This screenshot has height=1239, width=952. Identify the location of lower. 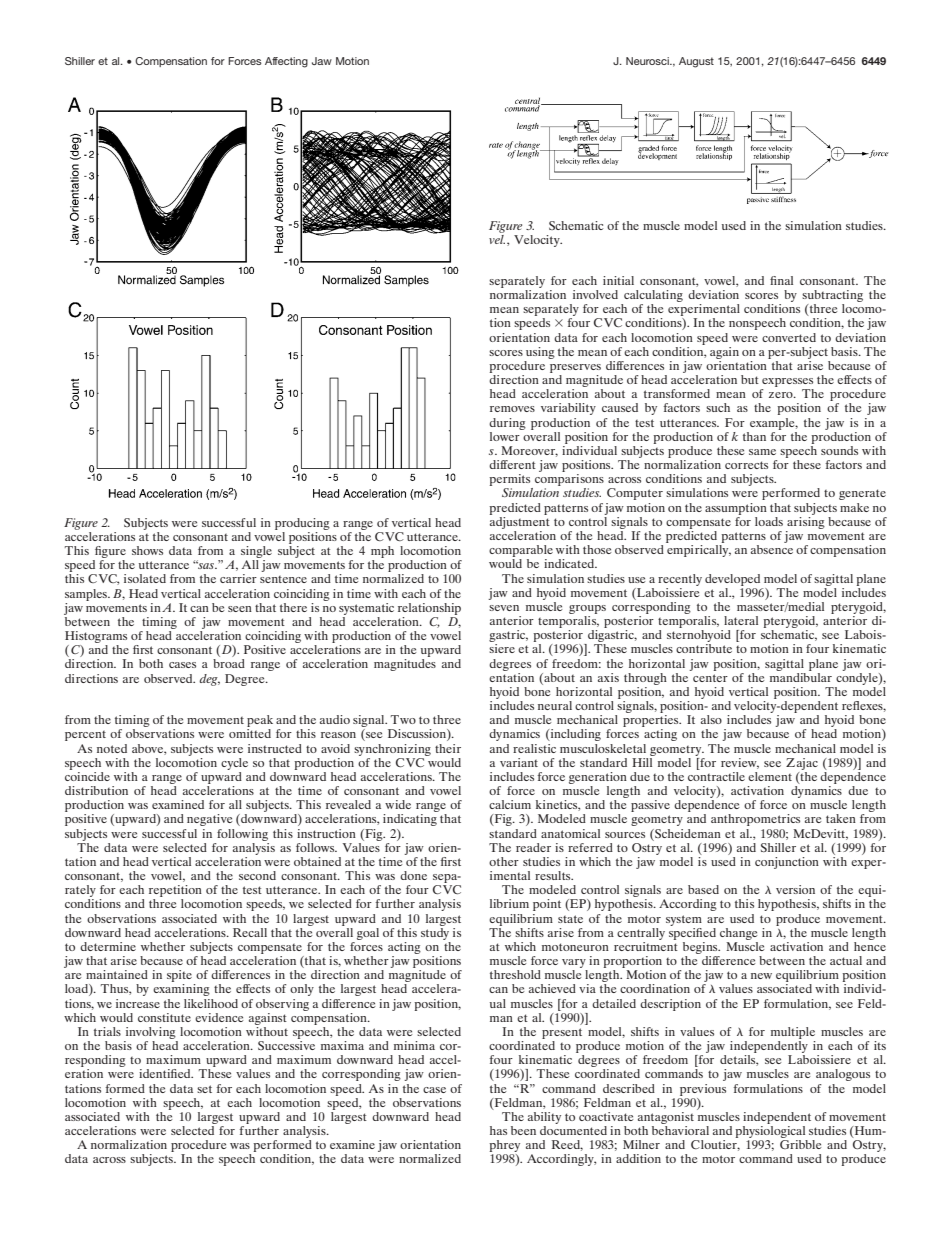
(506, 435).
